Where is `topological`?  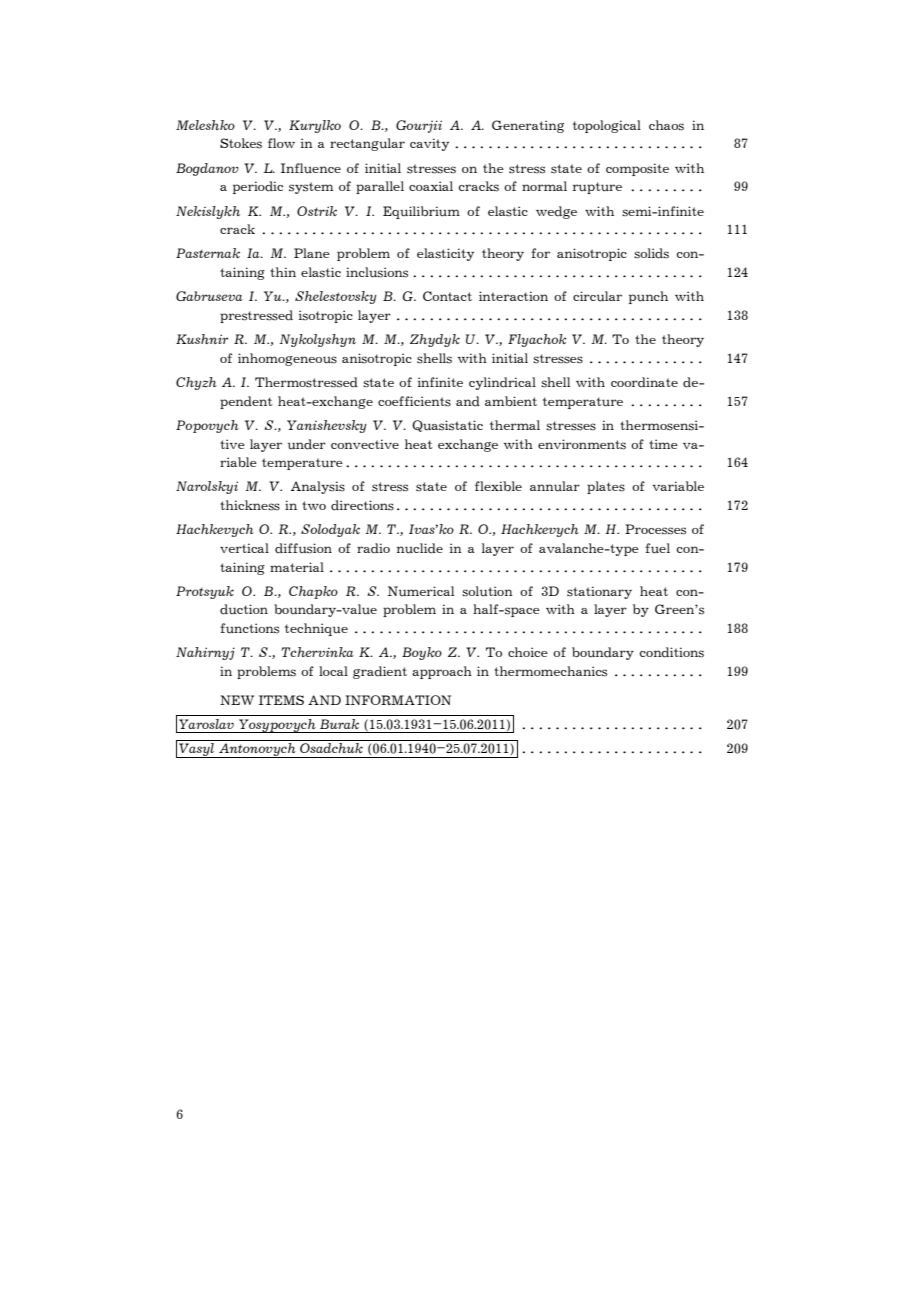
topological is located at coordinates (607, 126).
